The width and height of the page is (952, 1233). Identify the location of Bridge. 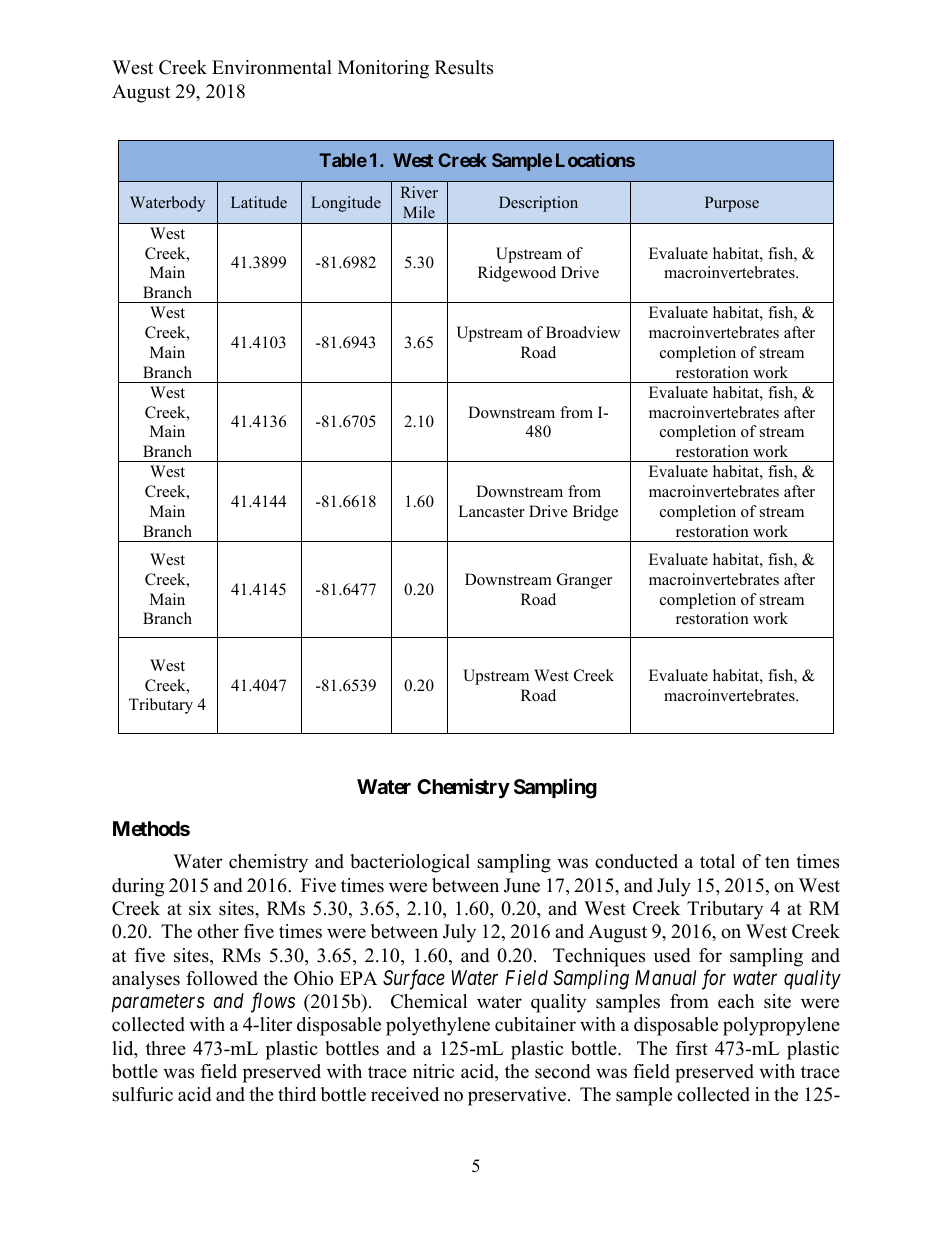
(595, 513).
